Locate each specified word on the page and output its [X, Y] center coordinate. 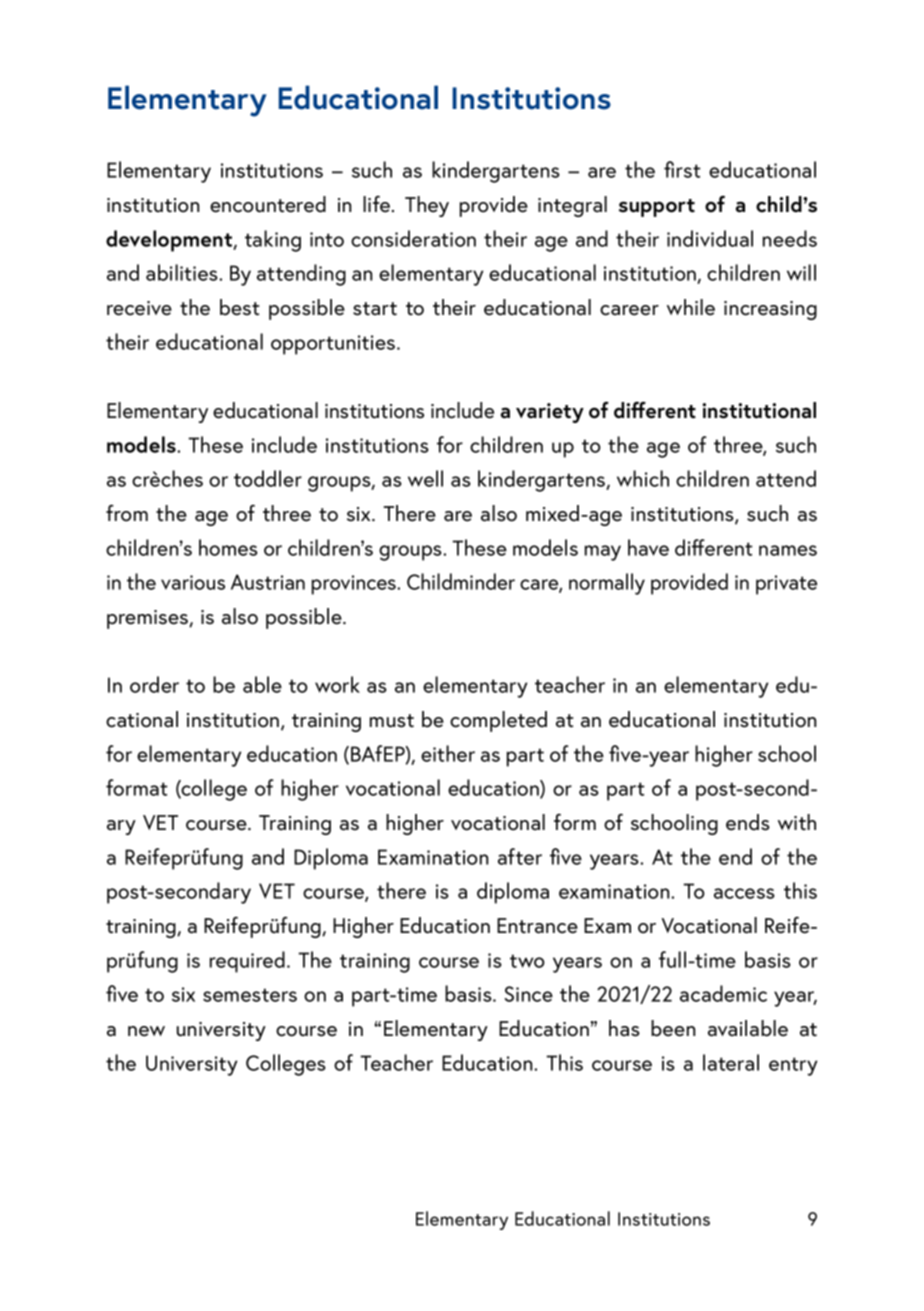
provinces [355, 585]
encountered [268, 204]
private [786, 585]
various [193, 582]
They [427, 206]
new [146, 1031]
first [682, 169]
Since [529, 994]
